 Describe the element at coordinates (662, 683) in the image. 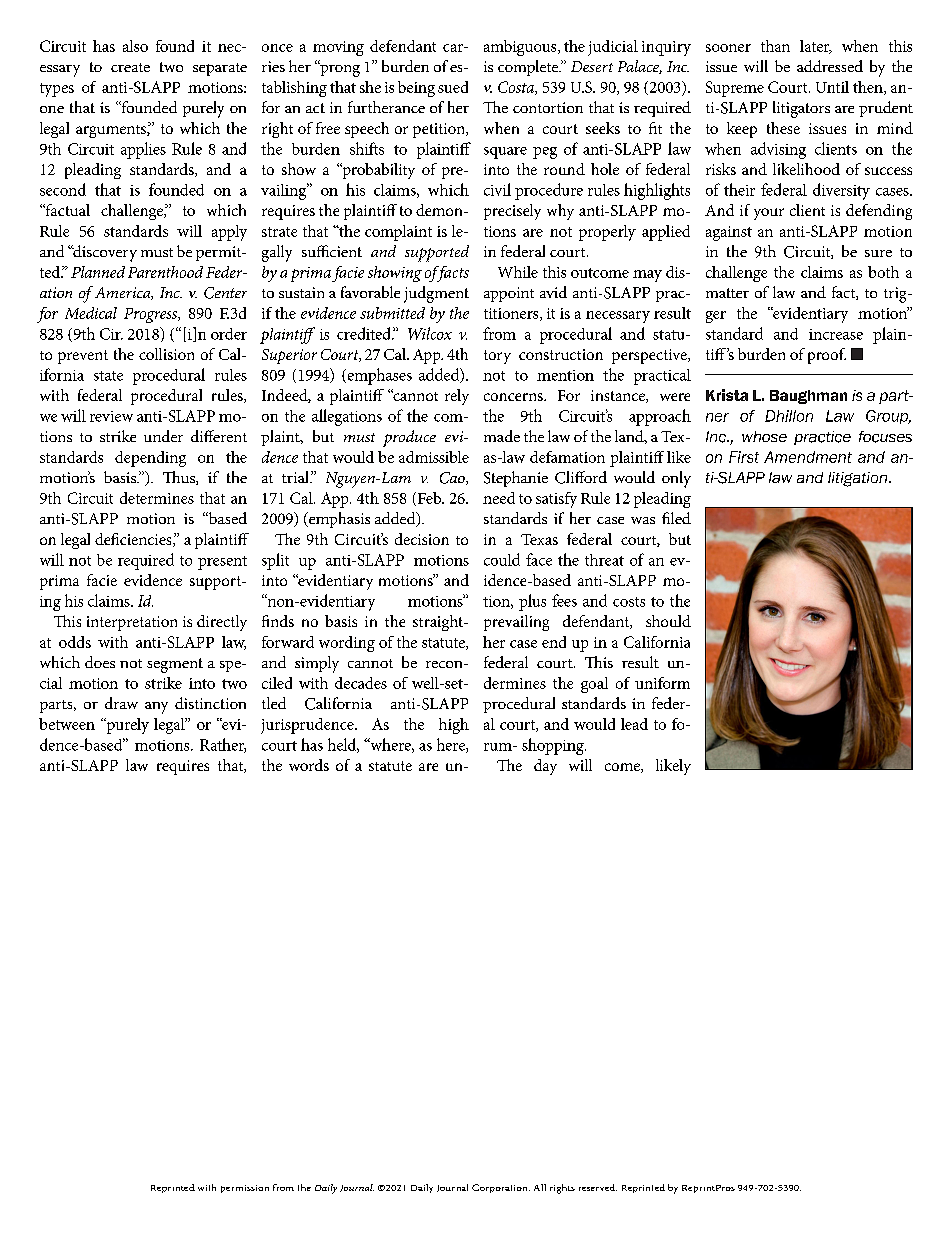

I see `uniform` at that location.
